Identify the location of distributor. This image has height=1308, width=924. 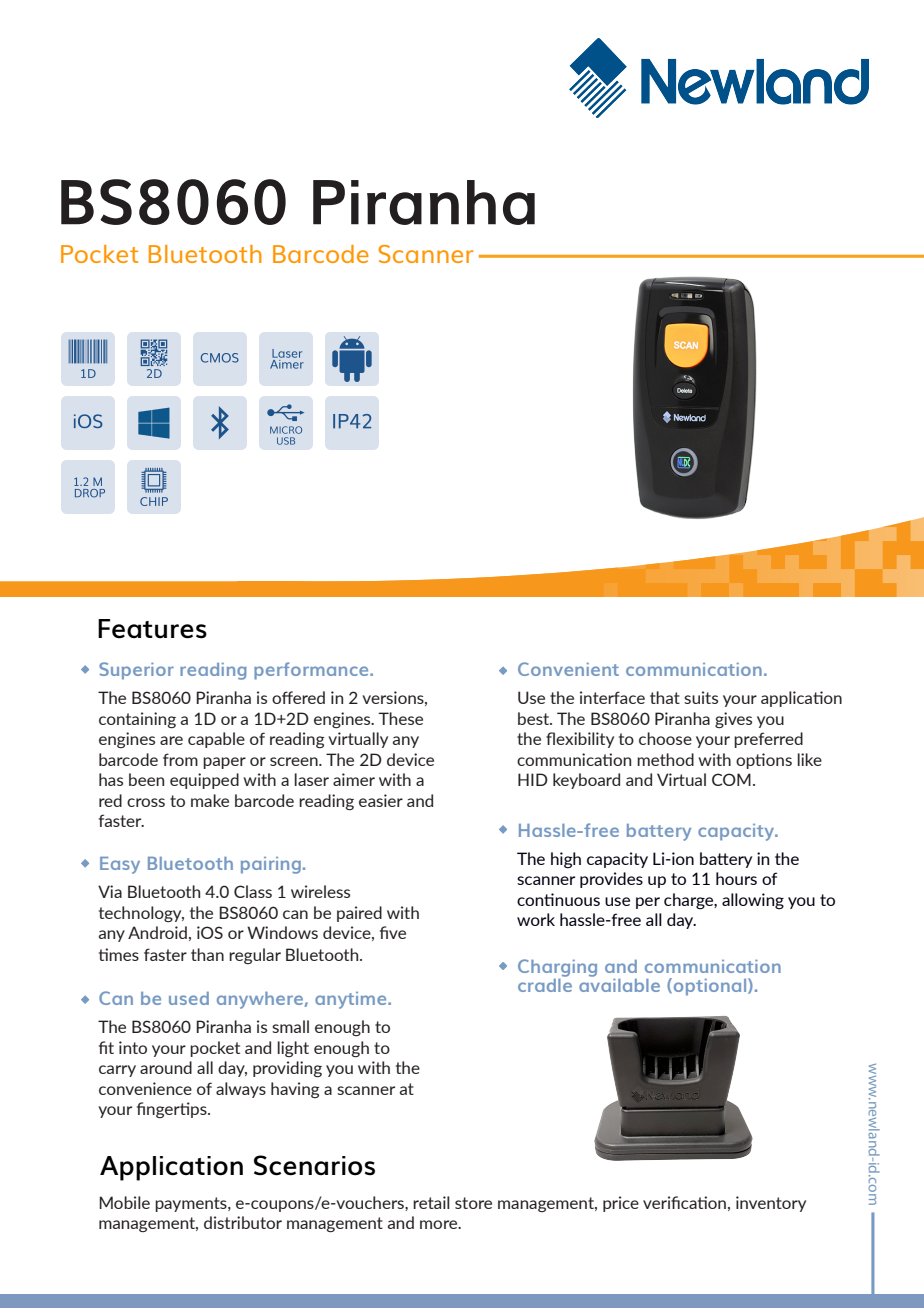
(243, 1222).
